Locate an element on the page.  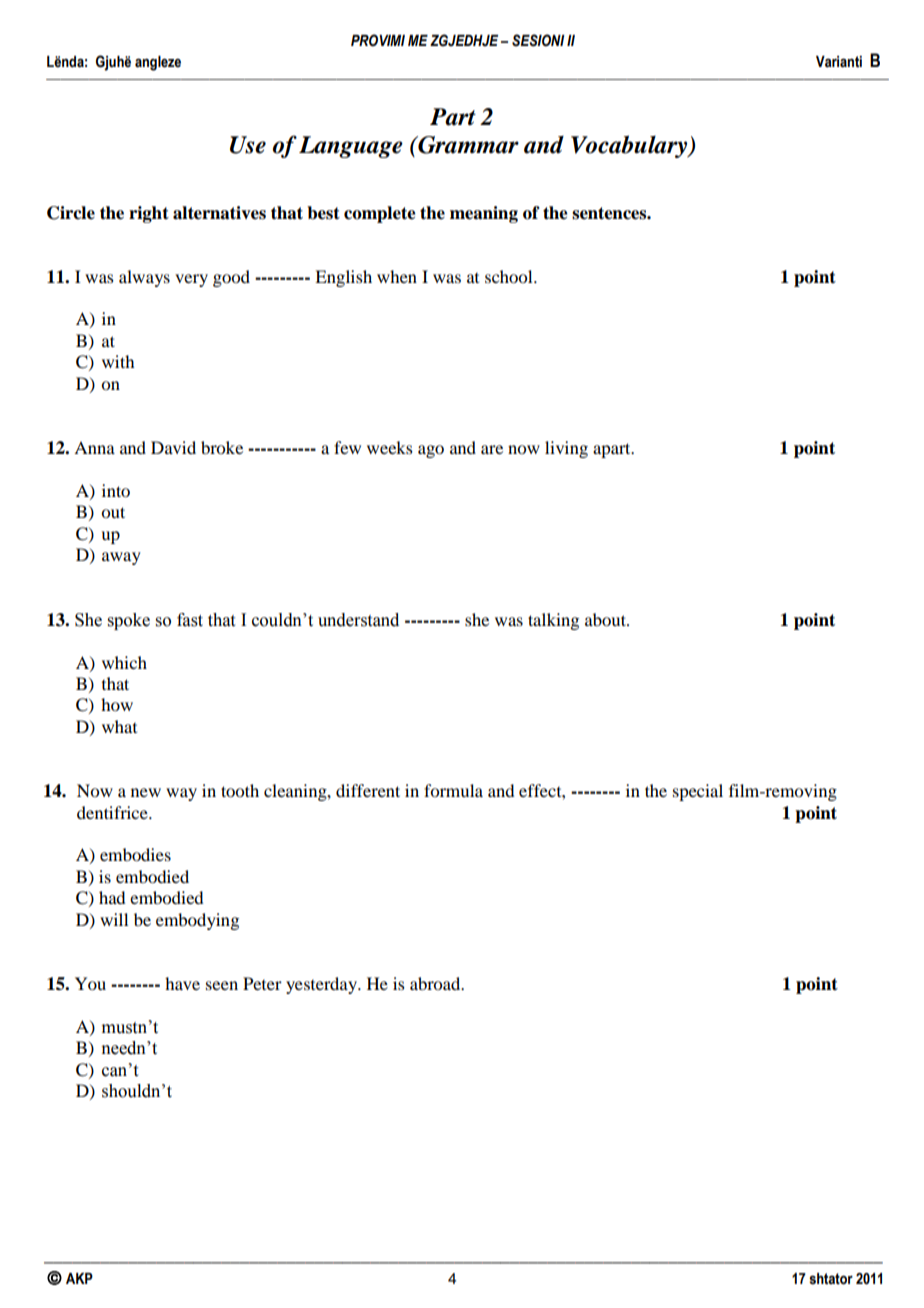
Vocabulary is located at coordinates (630, 146).
